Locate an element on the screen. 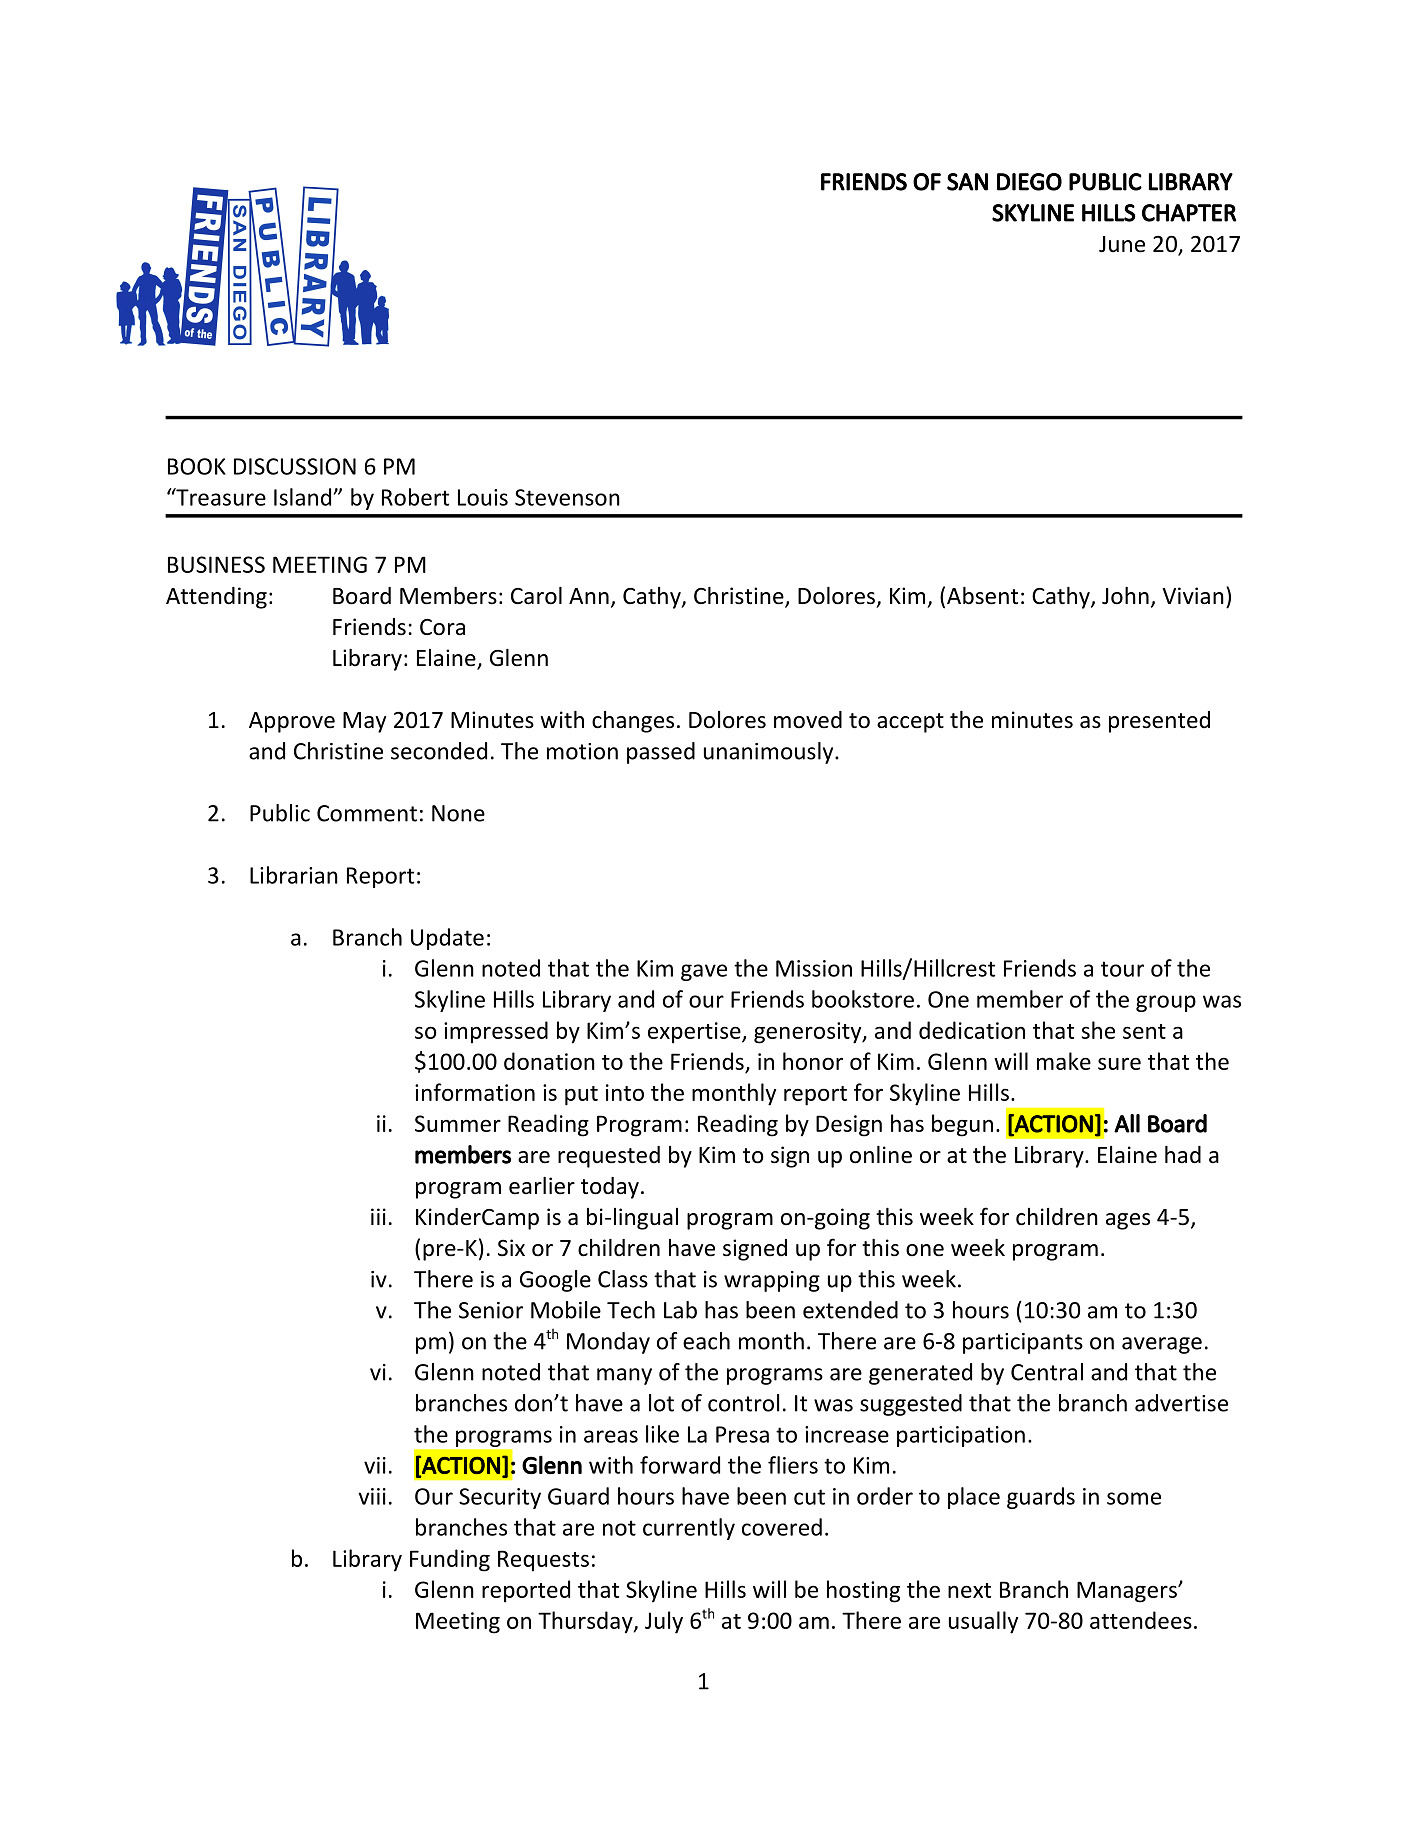  DISCUSSION is located at coordinates (295, 466).
